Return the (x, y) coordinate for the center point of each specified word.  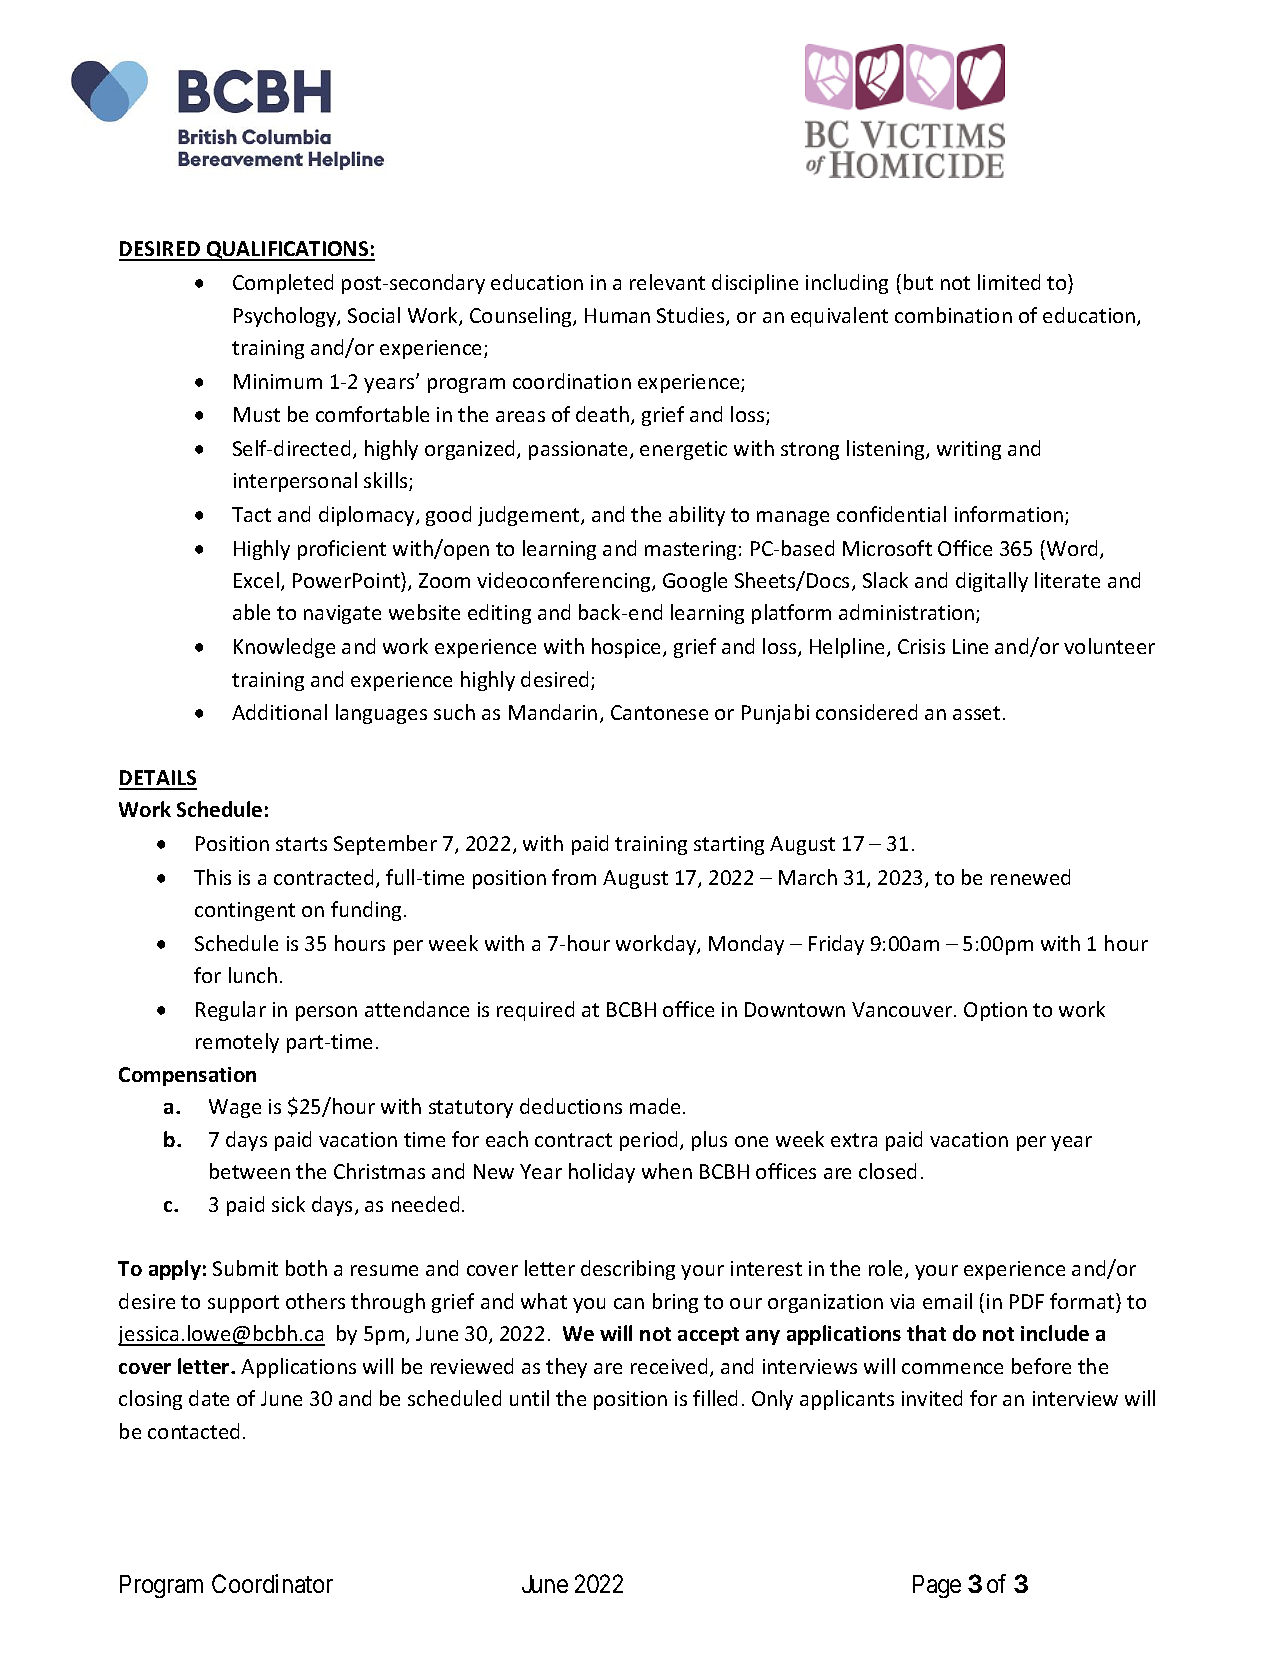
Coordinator (272, 1583)
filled (715, 1398)
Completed (283, 284)
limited (1009, 282)
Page (937, 1586)
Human (617, 315)
